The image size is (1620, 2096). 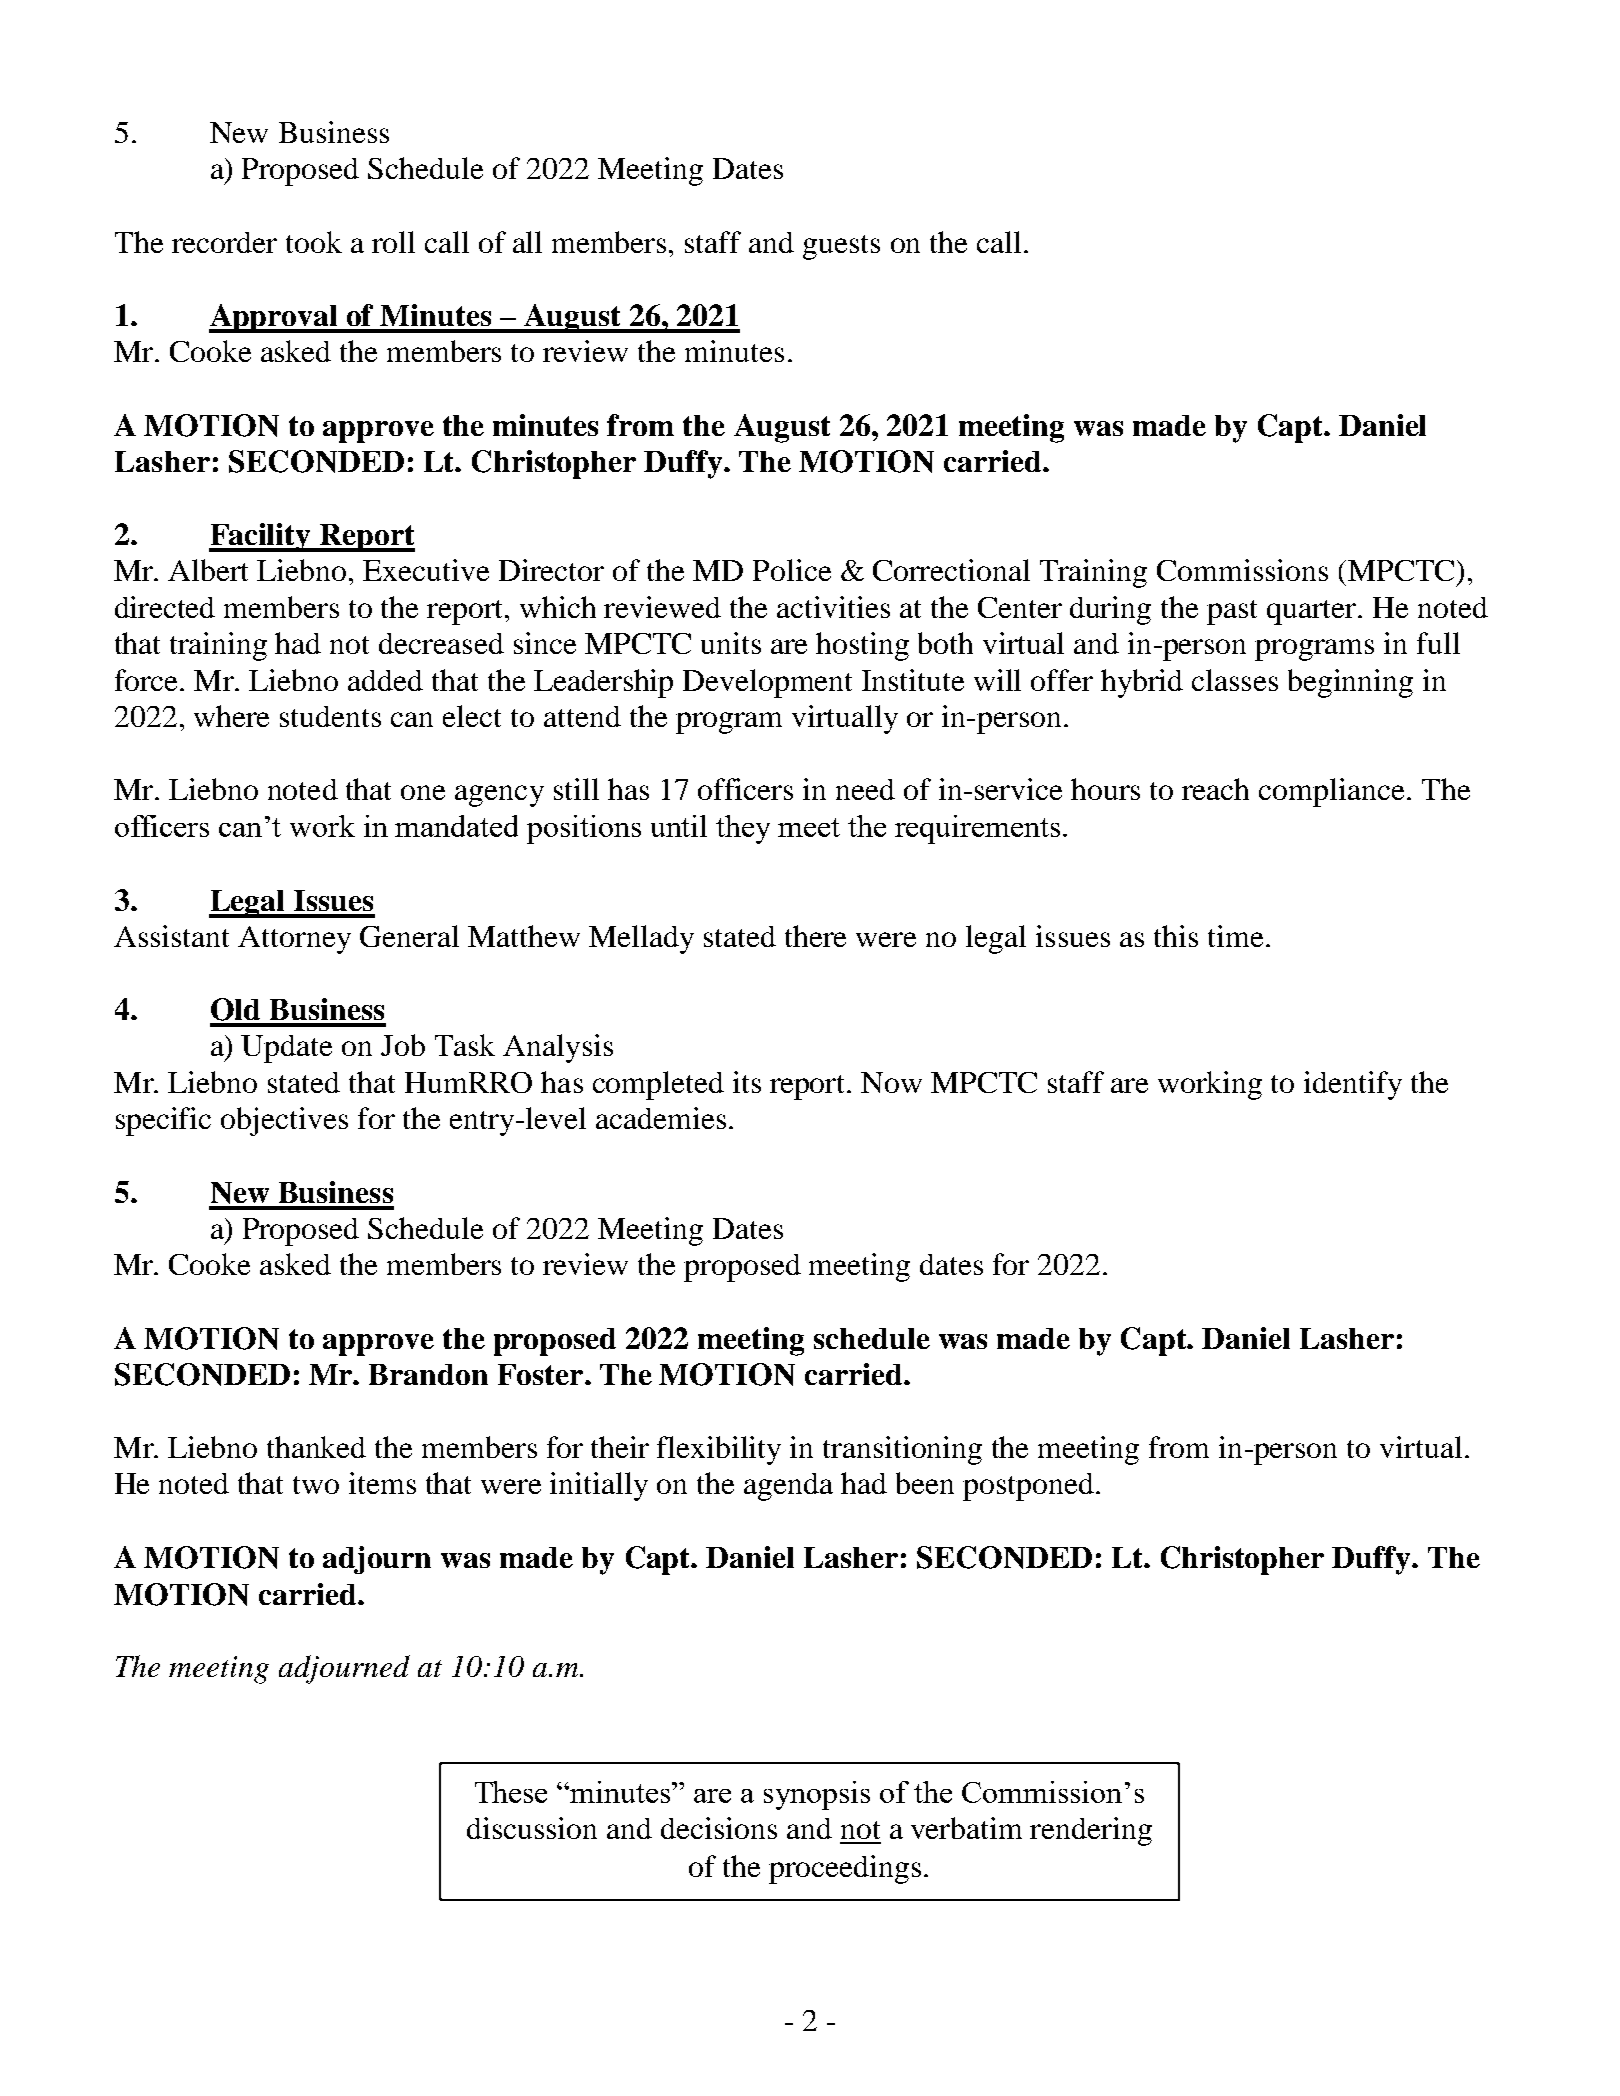 What do you see at coordinates (428, 1374) in the screenshot?
I see `Brandon` at bounding box center [428, 1374].
